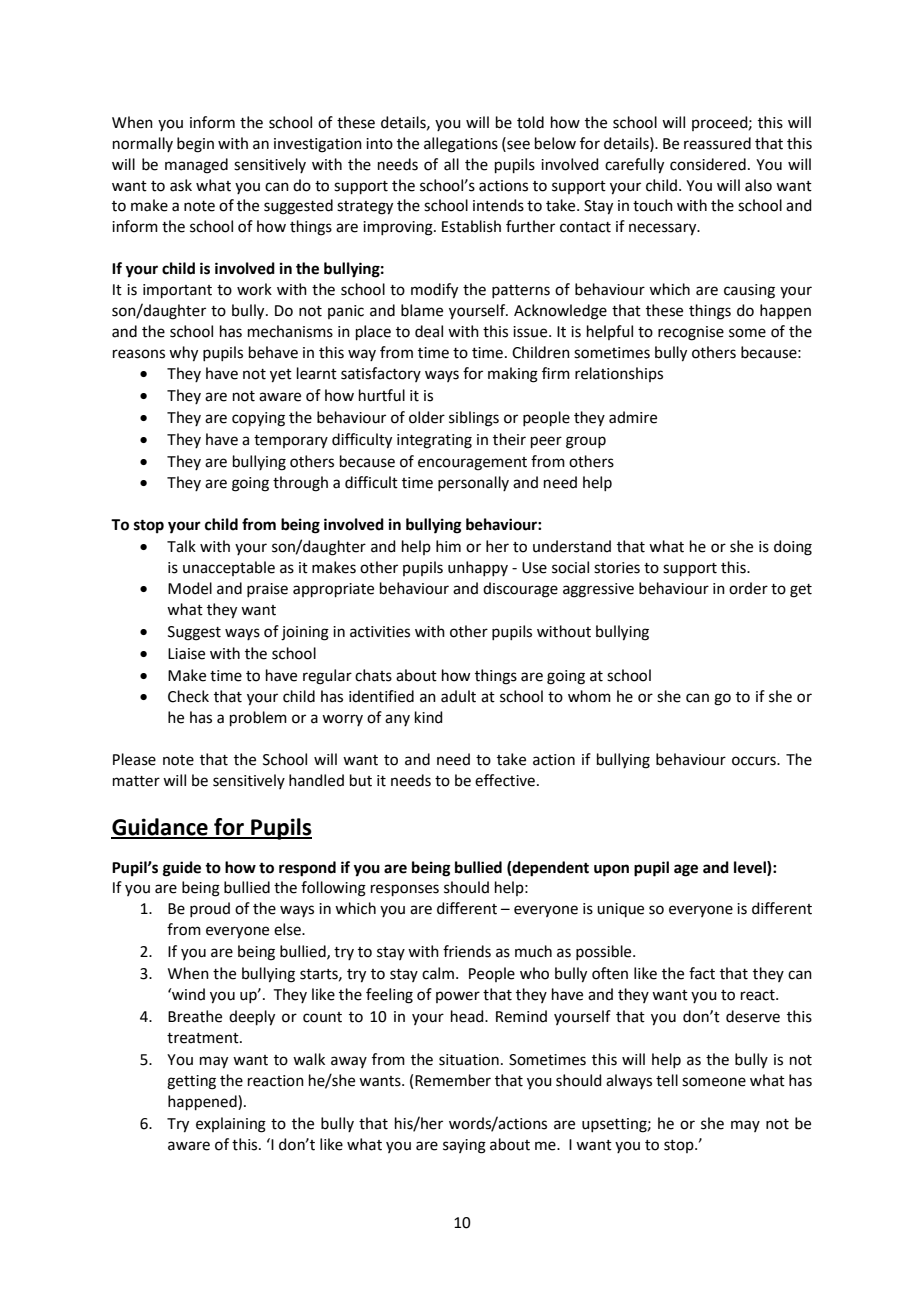  What do you see at coordinates (691, 333) in the screenshot?
I see `recognise` at bounding box center [691, 333].
